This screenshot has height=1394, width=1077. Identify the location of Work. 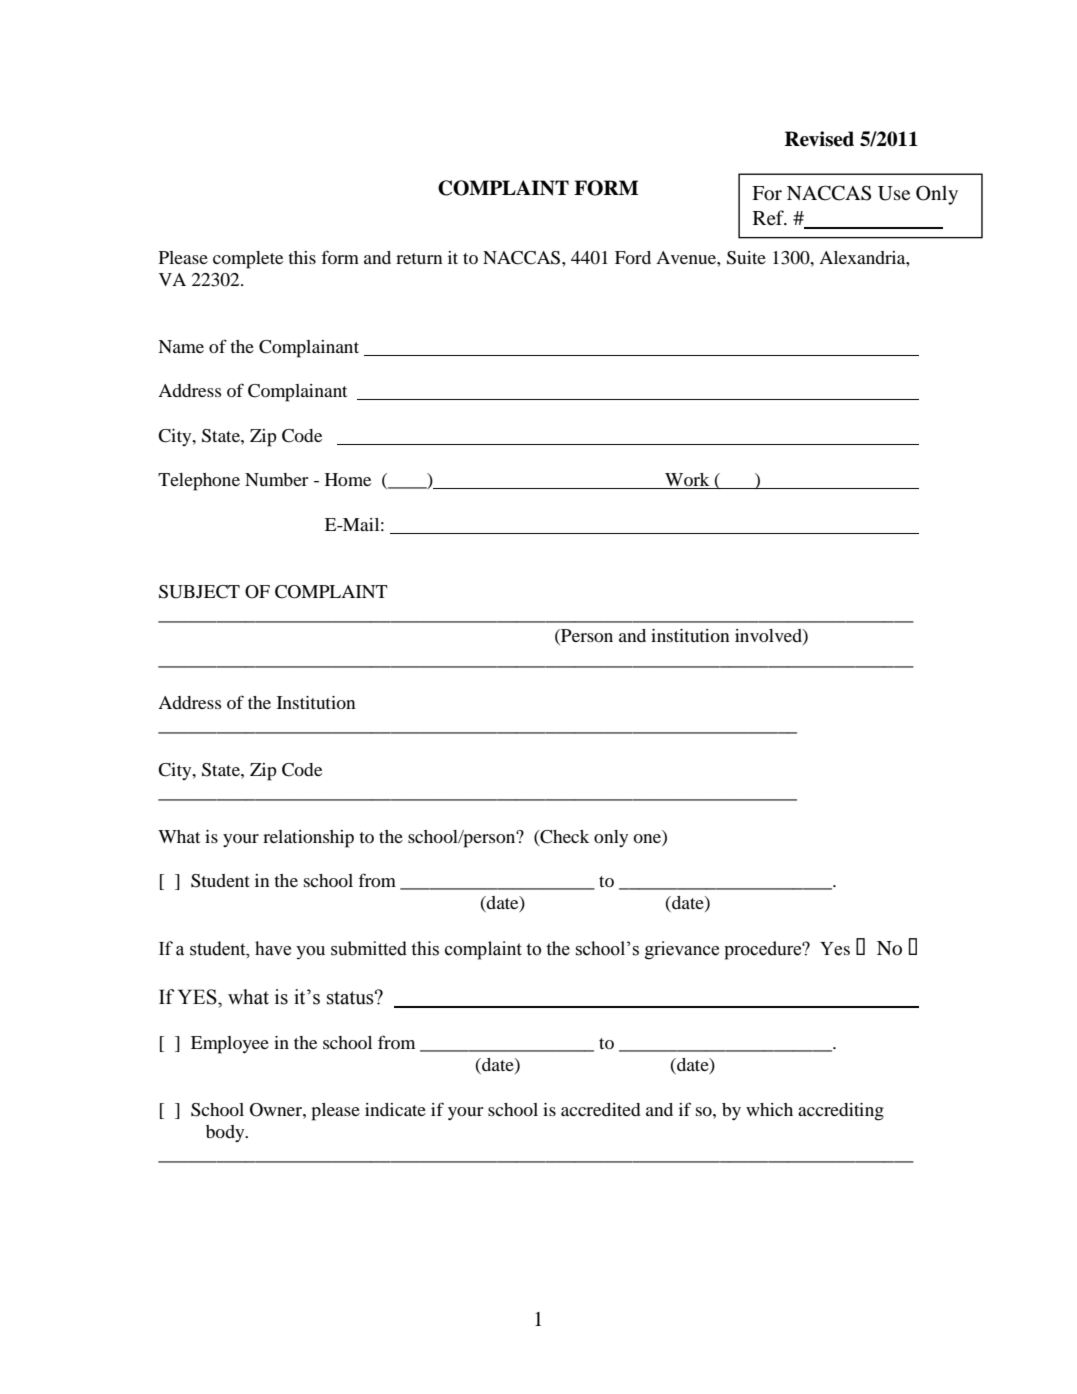
(687, 481).
